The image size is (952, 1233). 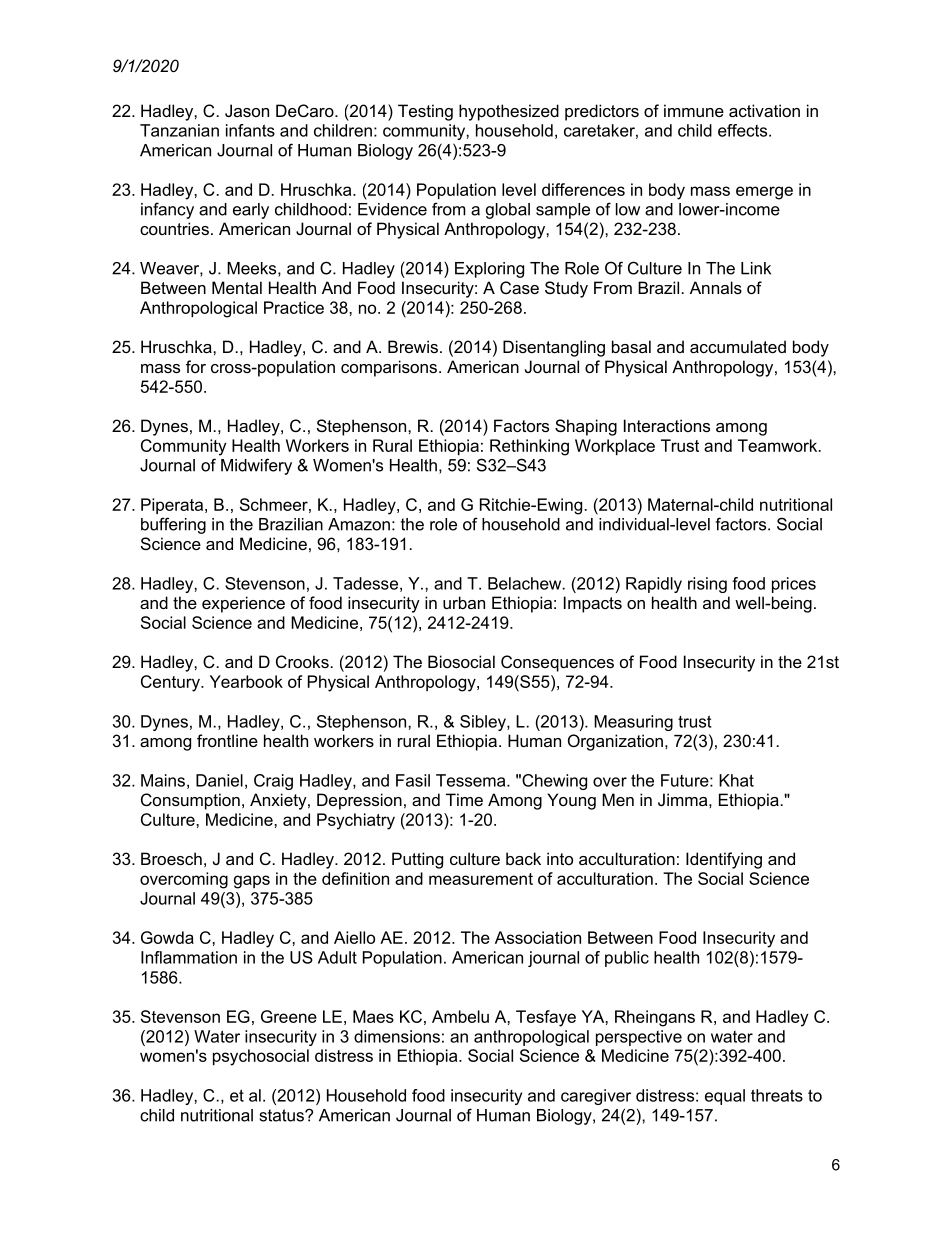 I want to click on effects, so click(x=744, y=130).
